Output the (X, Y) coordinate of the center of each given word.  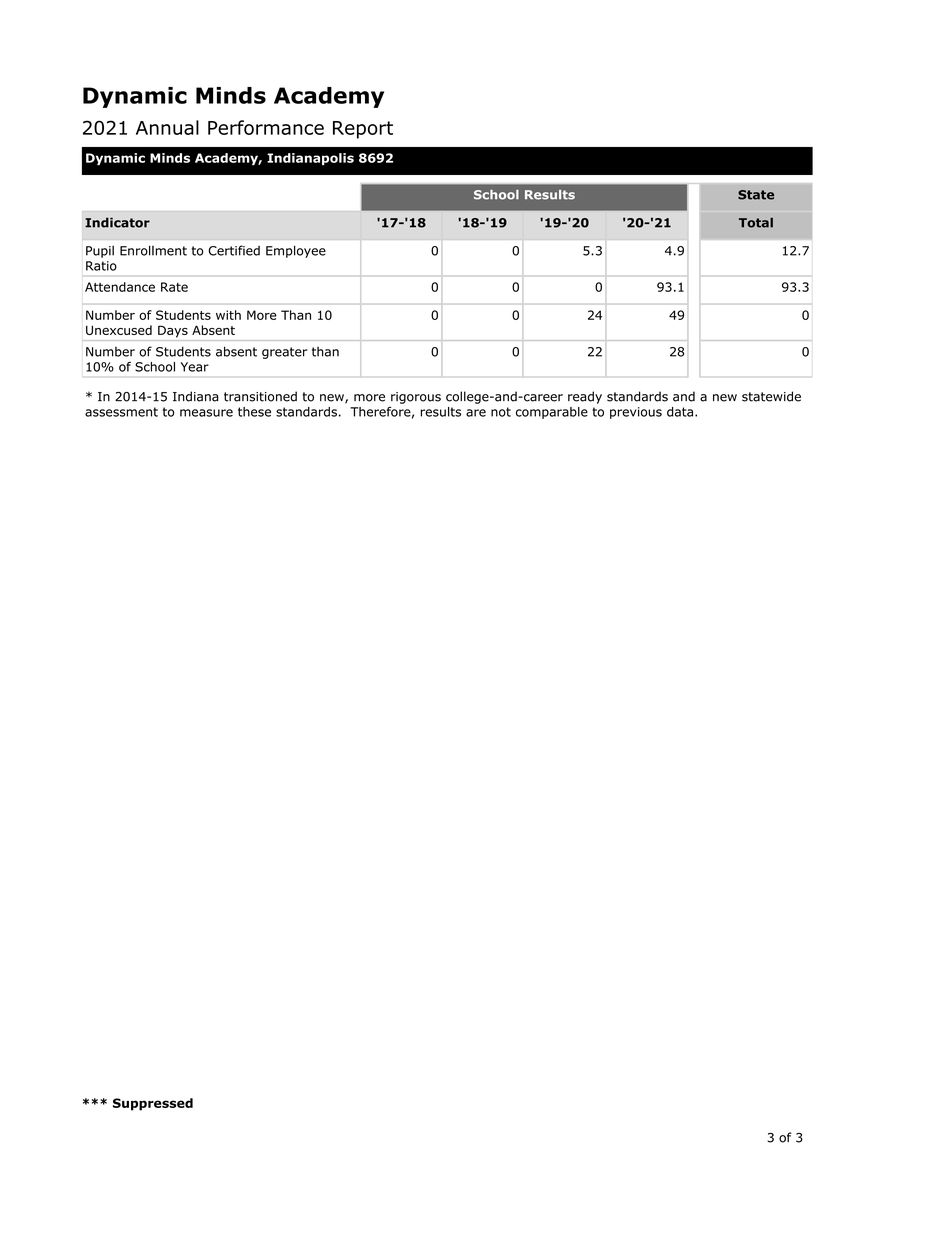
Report (363, 130)
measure (206, 413)
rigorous (416, 398)
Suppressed (153, 1104)
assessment (121, 412)
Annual (167, 127)
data (680, 412)
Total (756, 222)
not (501, 412)
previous (636, 413)
